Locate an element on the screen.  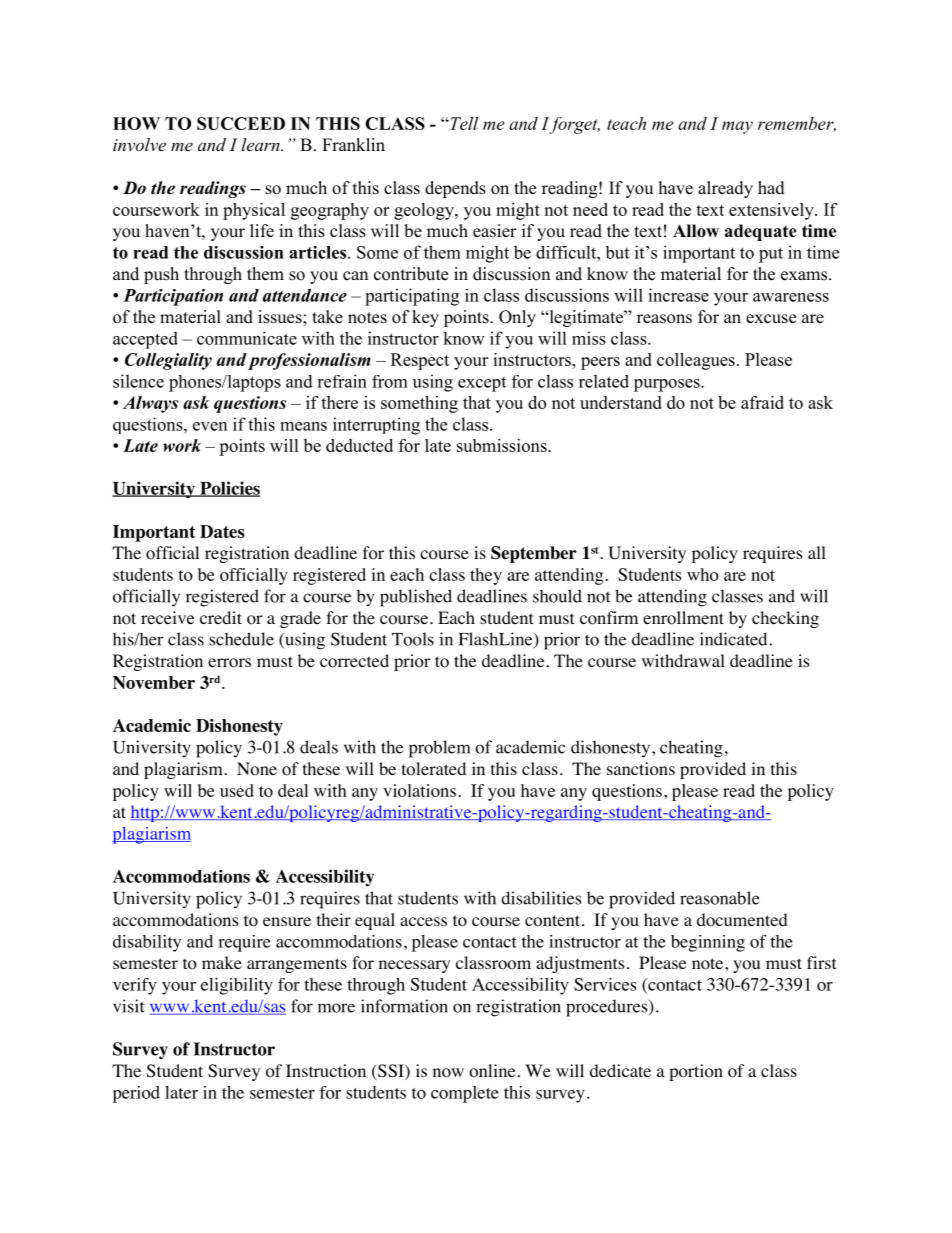
except is located at coordinates (482, 384).
